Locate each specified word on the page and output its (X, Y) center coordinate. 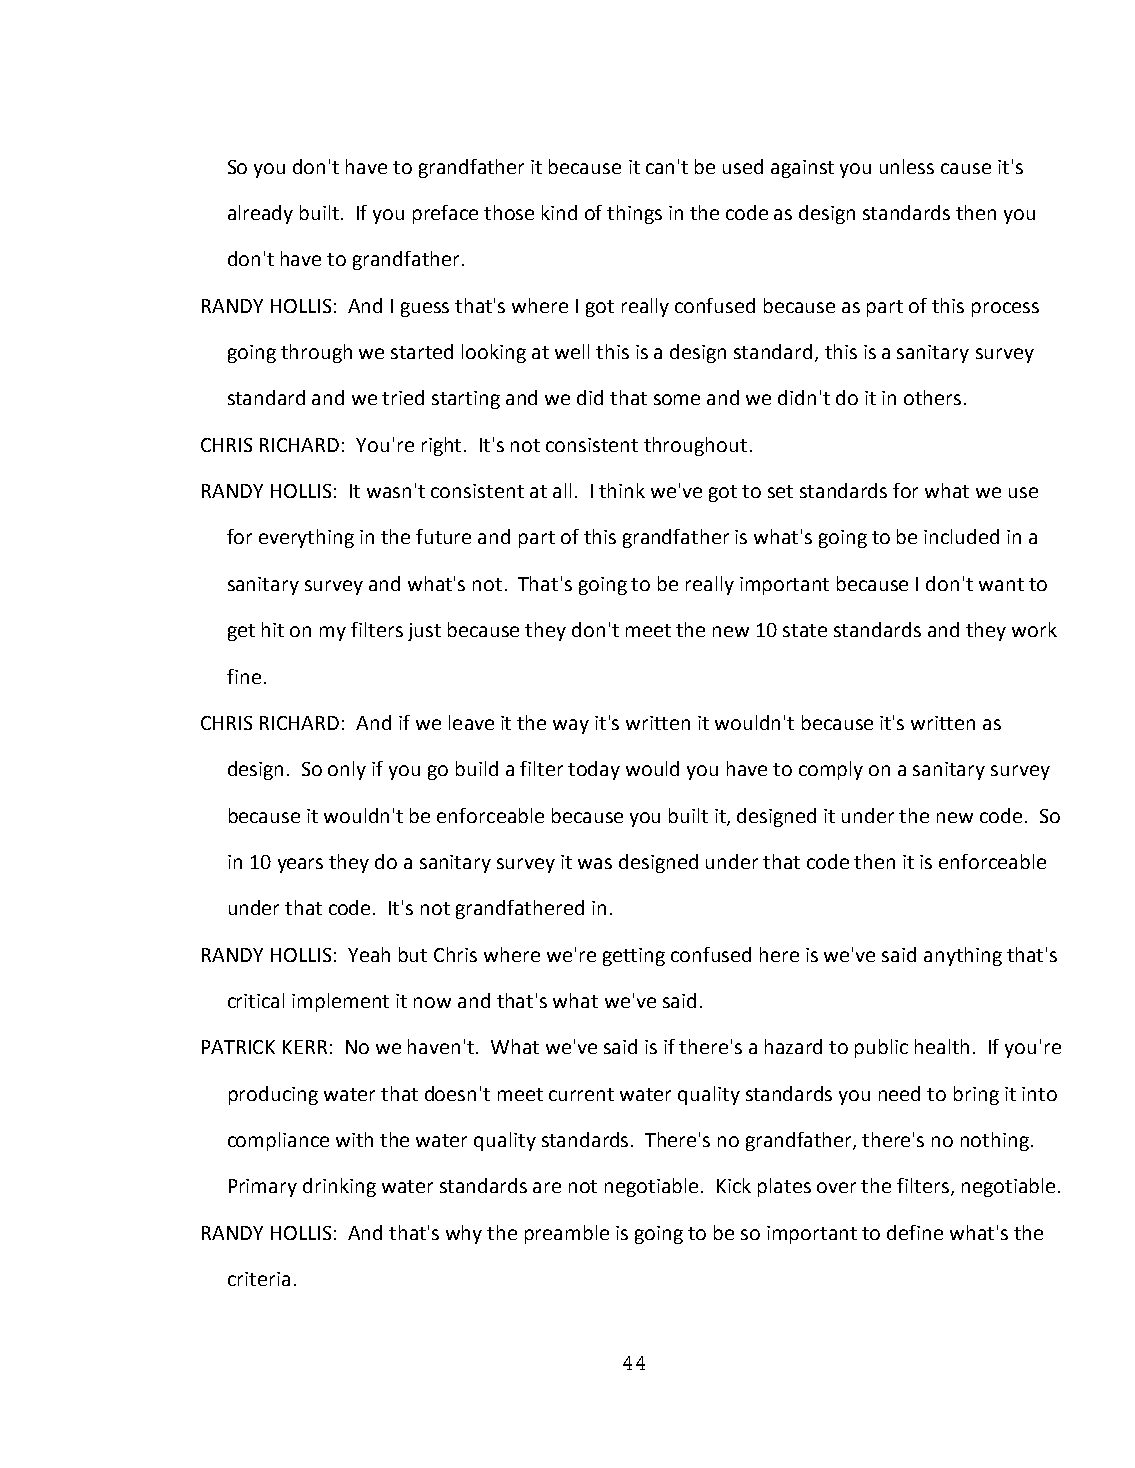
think (622, 490)
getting (634, 957)
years (300, 865)
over (836, 1187)
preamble (567, 1234)
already (260, 214)
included (961, 536)
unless (907, 166)
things (634, 214)
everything (306, 538)
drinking (339, 1187)
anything (963, 956)
